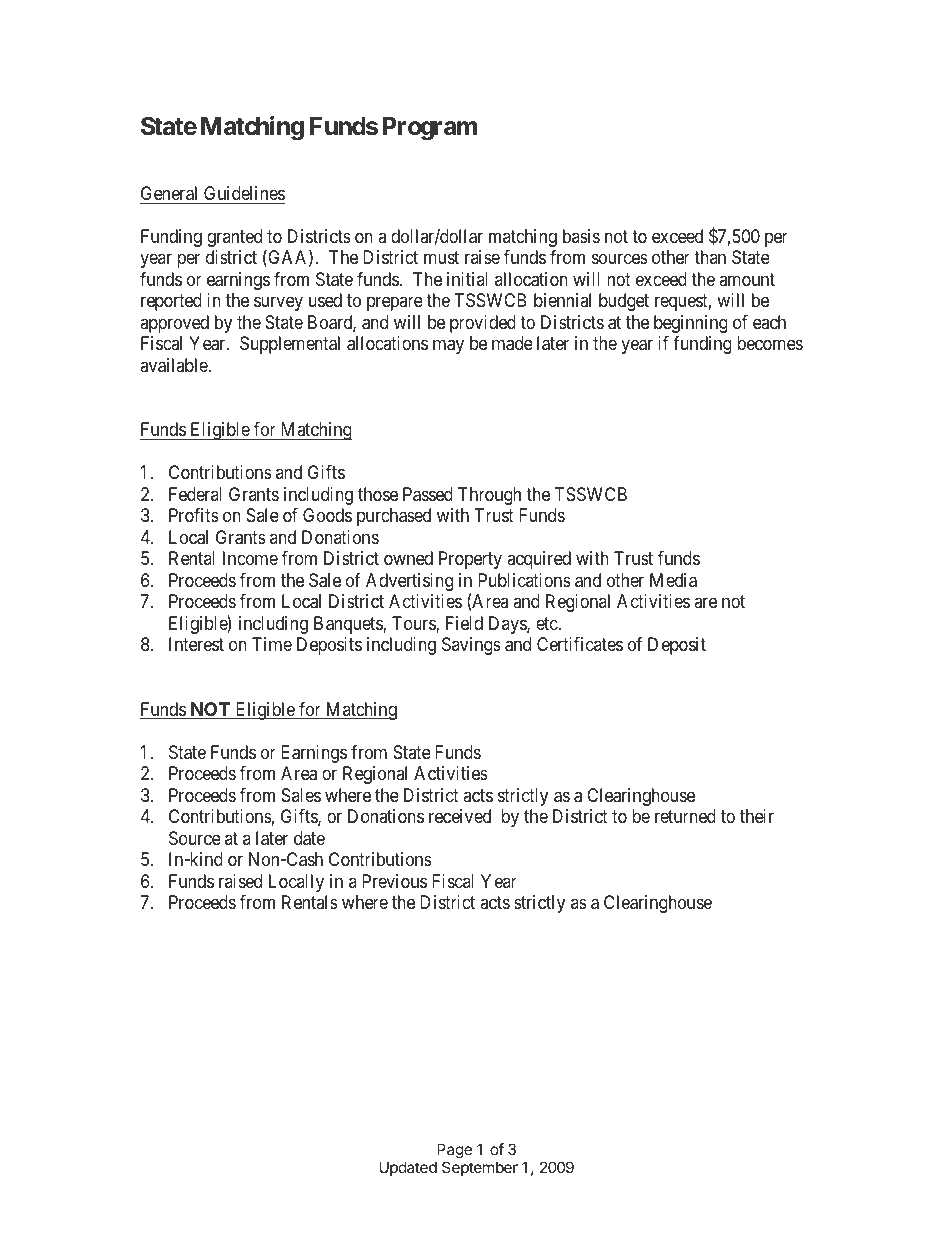  Describe the element at coordinates (244, 193) in the image. I see `Guidelines` at that location.
